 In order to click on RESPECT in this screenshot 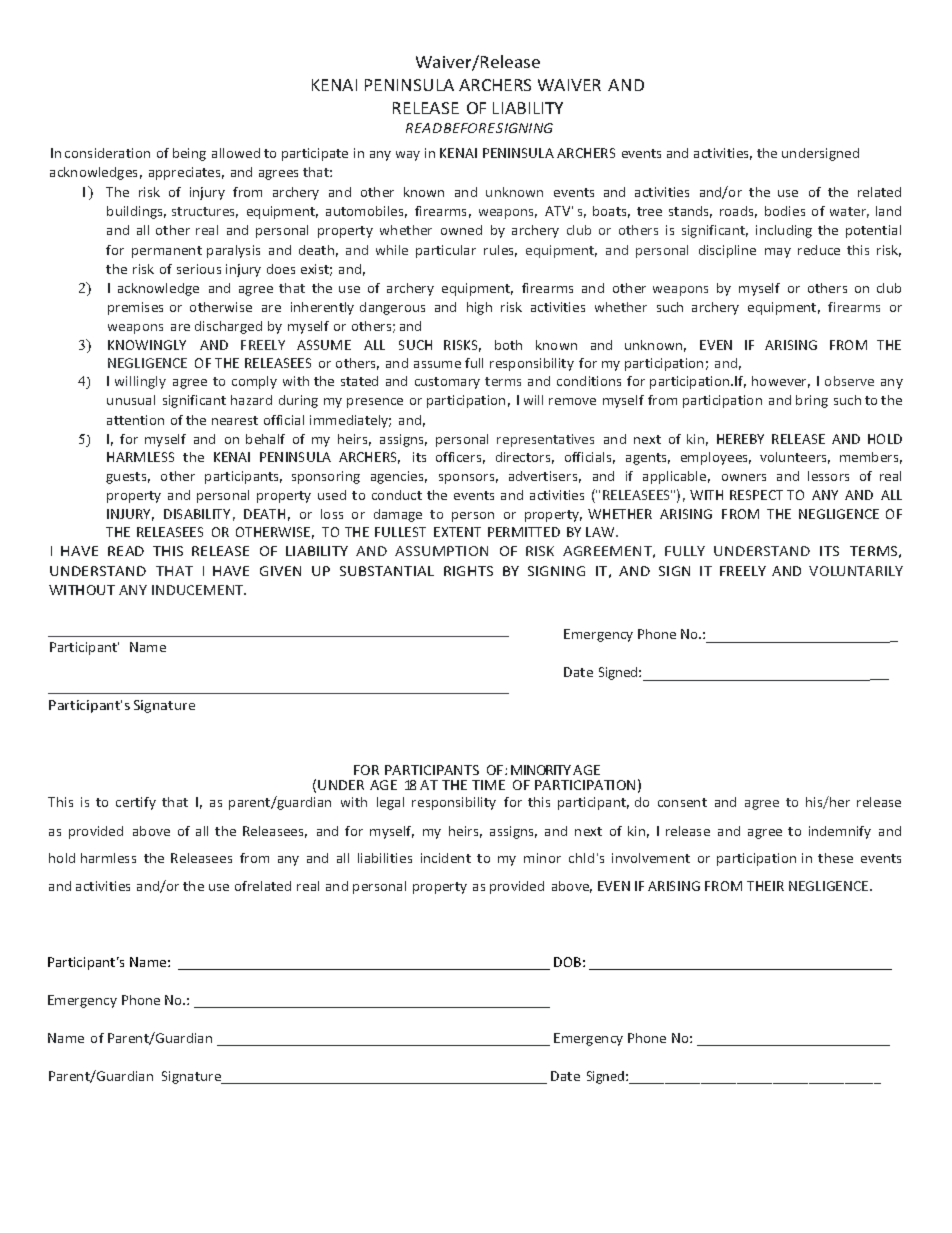, I will do `click(756, 495)`.
